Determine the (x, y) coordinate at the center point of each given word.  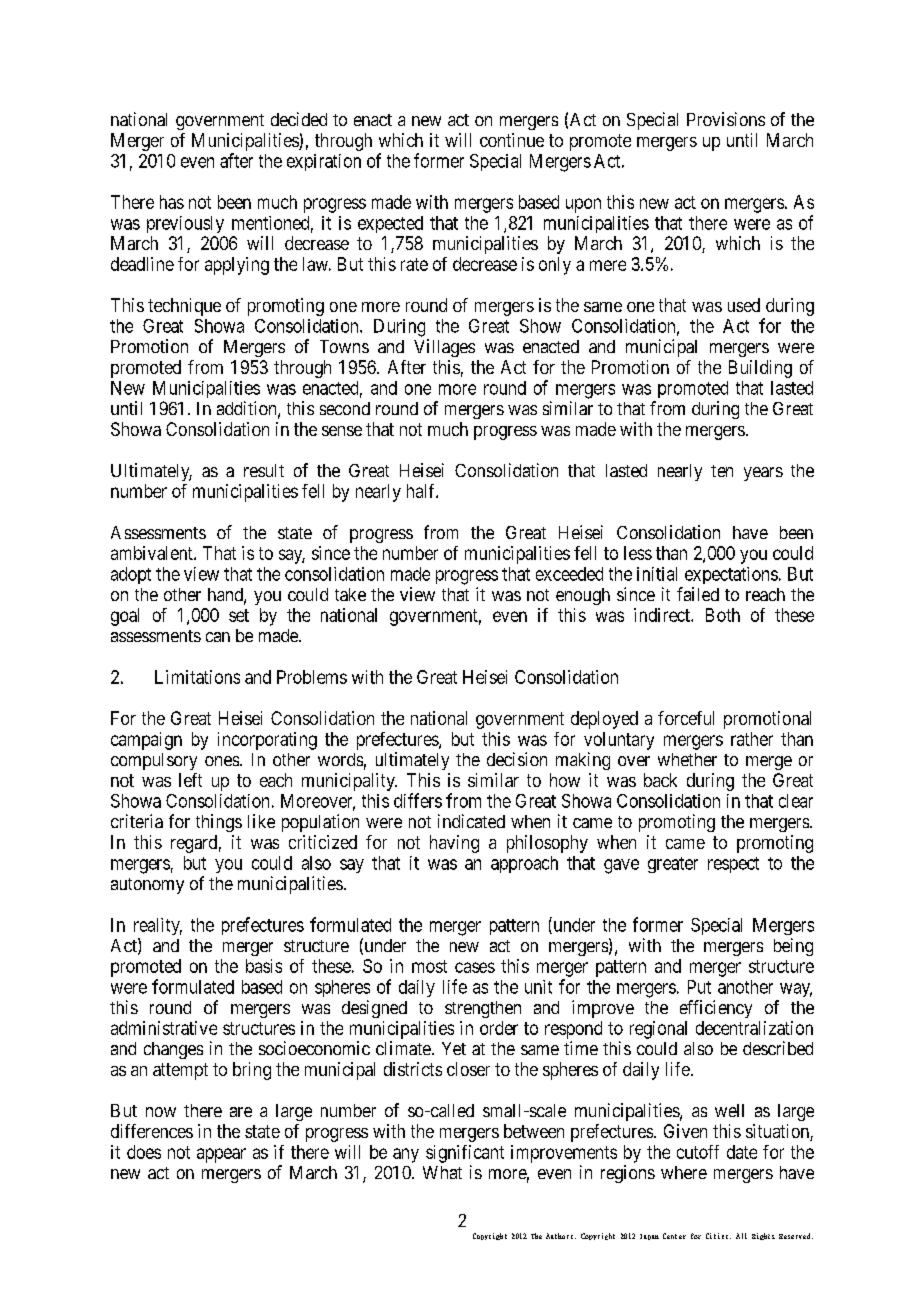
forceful (686, 718)
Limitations (197, 677)
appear (221, 1155)
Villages (444, 348)
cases (475, 967)
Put (699, 987)
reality (158, 926)
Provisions (726, 119)
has (172, 202)
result (264, 470)
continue (512, 140)
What (442, 1172)
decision (517, 759)
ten (722, 471)
